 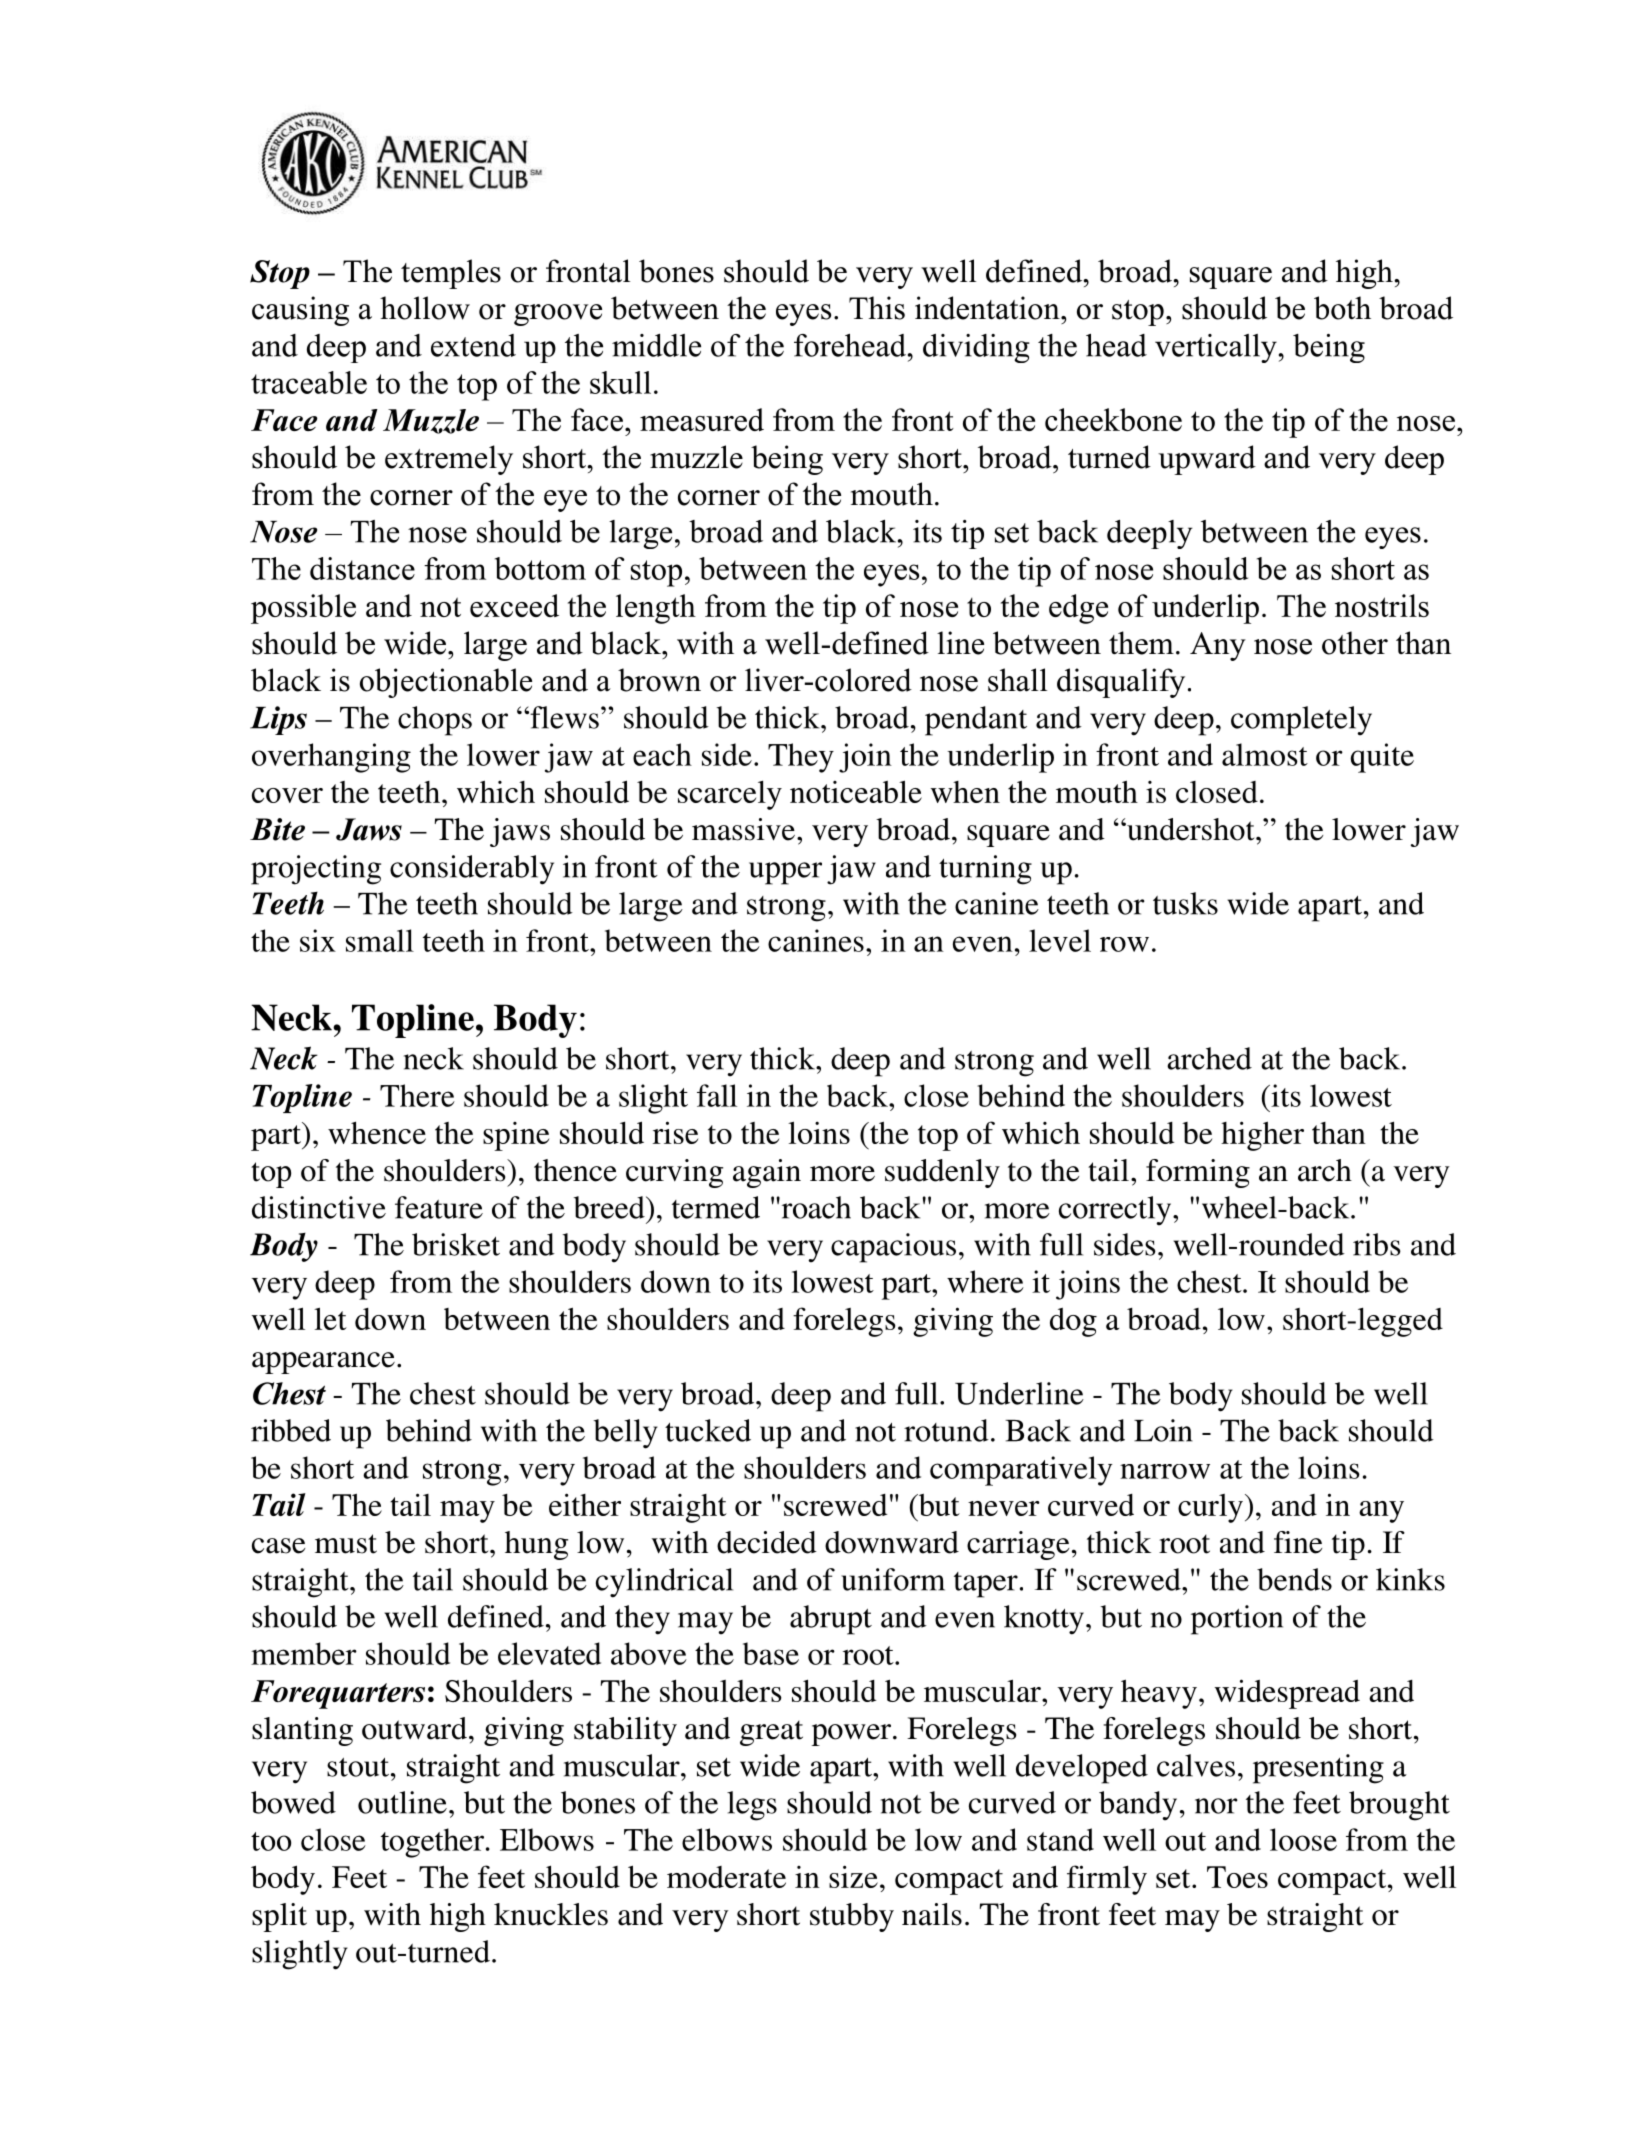 I want to click on fall, so click(x=717, y=1095).
